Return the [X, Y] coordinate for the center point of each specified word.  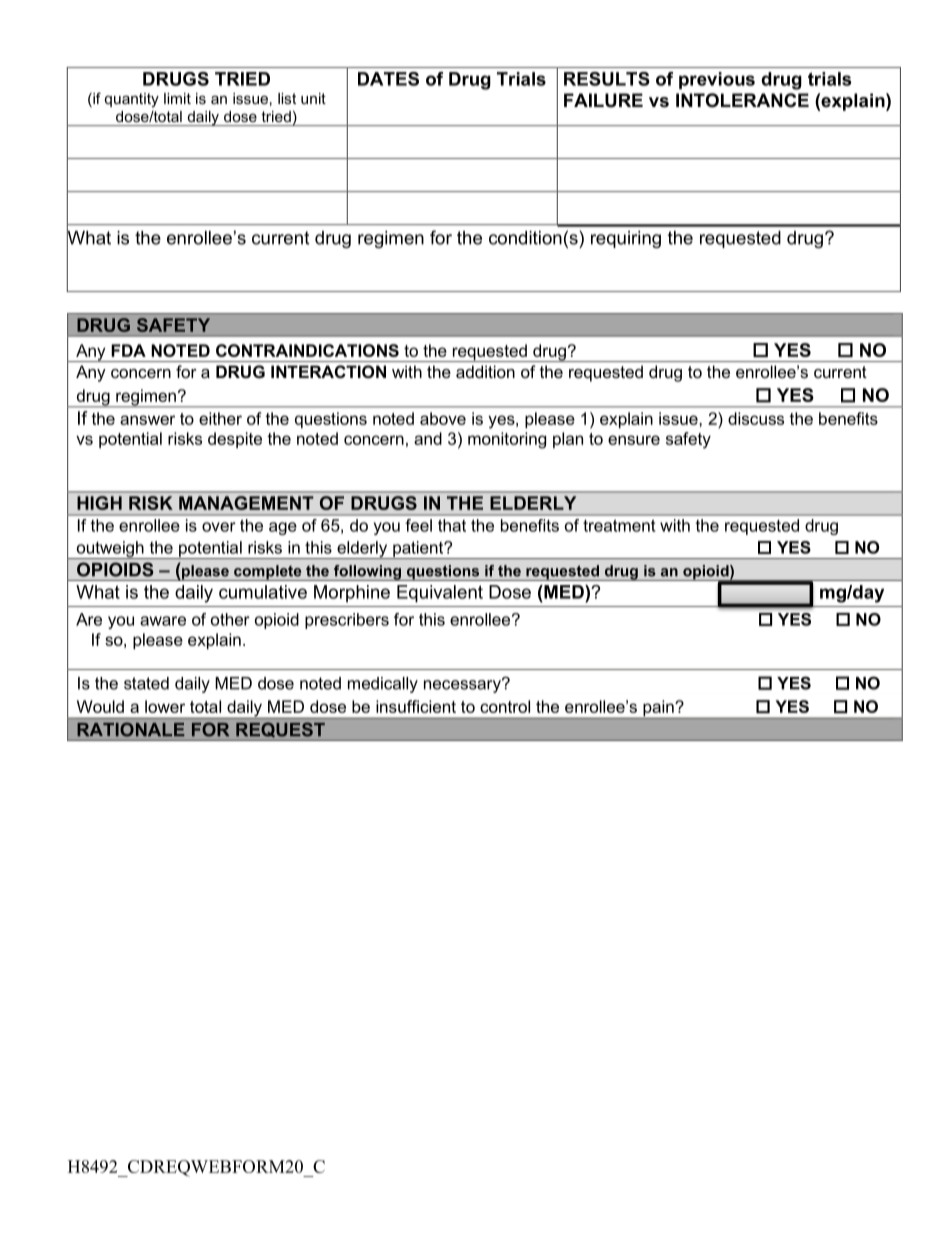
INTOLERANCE [742, 100]
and [428, 438]
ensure [634, 440]
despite [235, 440]
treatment [619, 525]
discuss [756, 418]
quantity [132, 100]
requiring [626, 239]
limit [177, 98]
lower [165, 706]
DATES [388, 79]
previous [717, 80]
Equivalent [440, 594]
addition [485, 371]
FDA [128, 350]
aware [163, 621]
